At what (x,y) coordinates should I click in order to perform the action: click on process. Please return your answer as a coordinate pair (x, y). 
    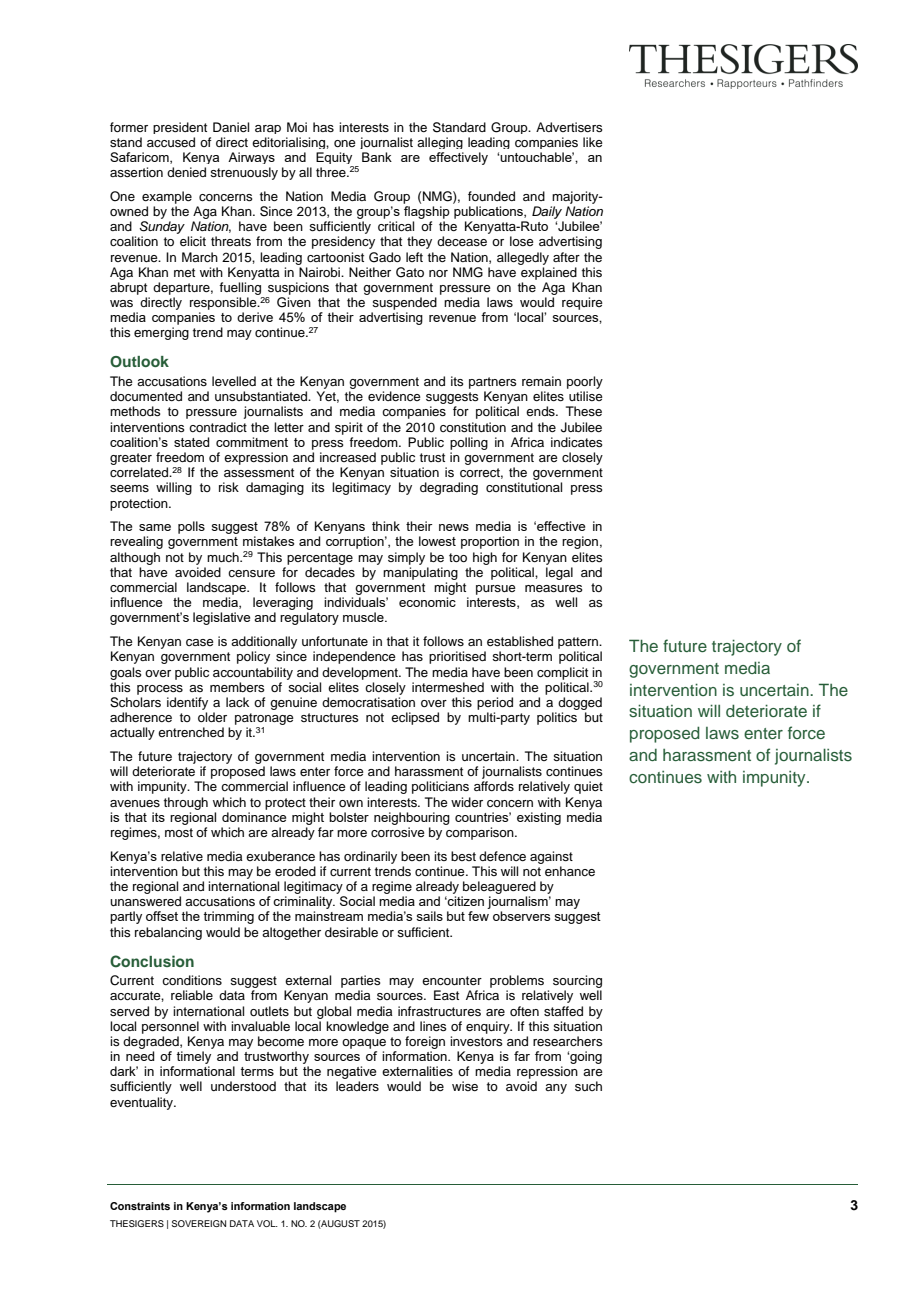
    Looking at the image, I should click on (160, 690).
